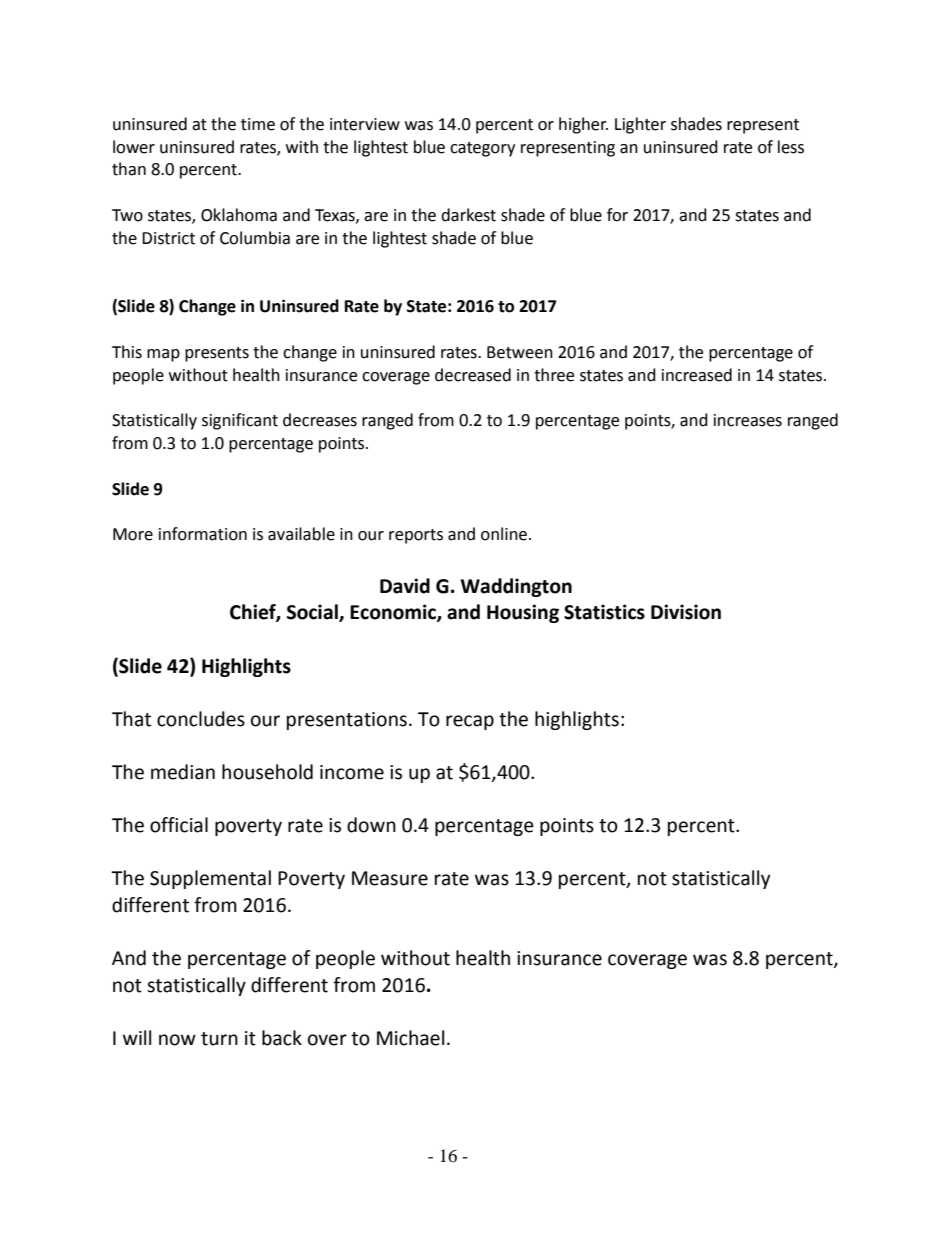 The image size is (952, 1233). What do you see at coordinates (791, 147) in the page?
I see `less` at bounding box center [791, 147].
